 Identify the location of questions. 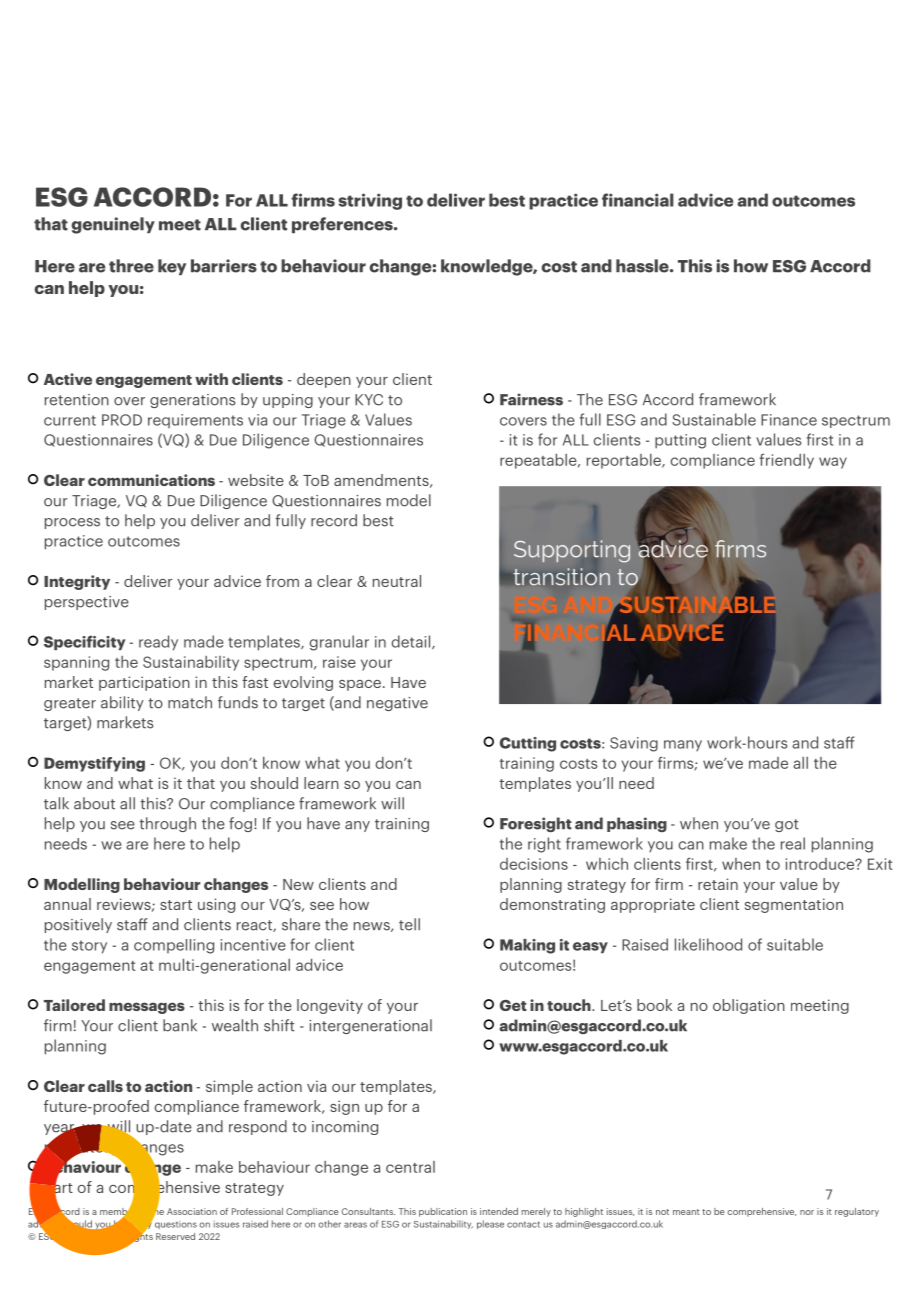
(176, 1225).
